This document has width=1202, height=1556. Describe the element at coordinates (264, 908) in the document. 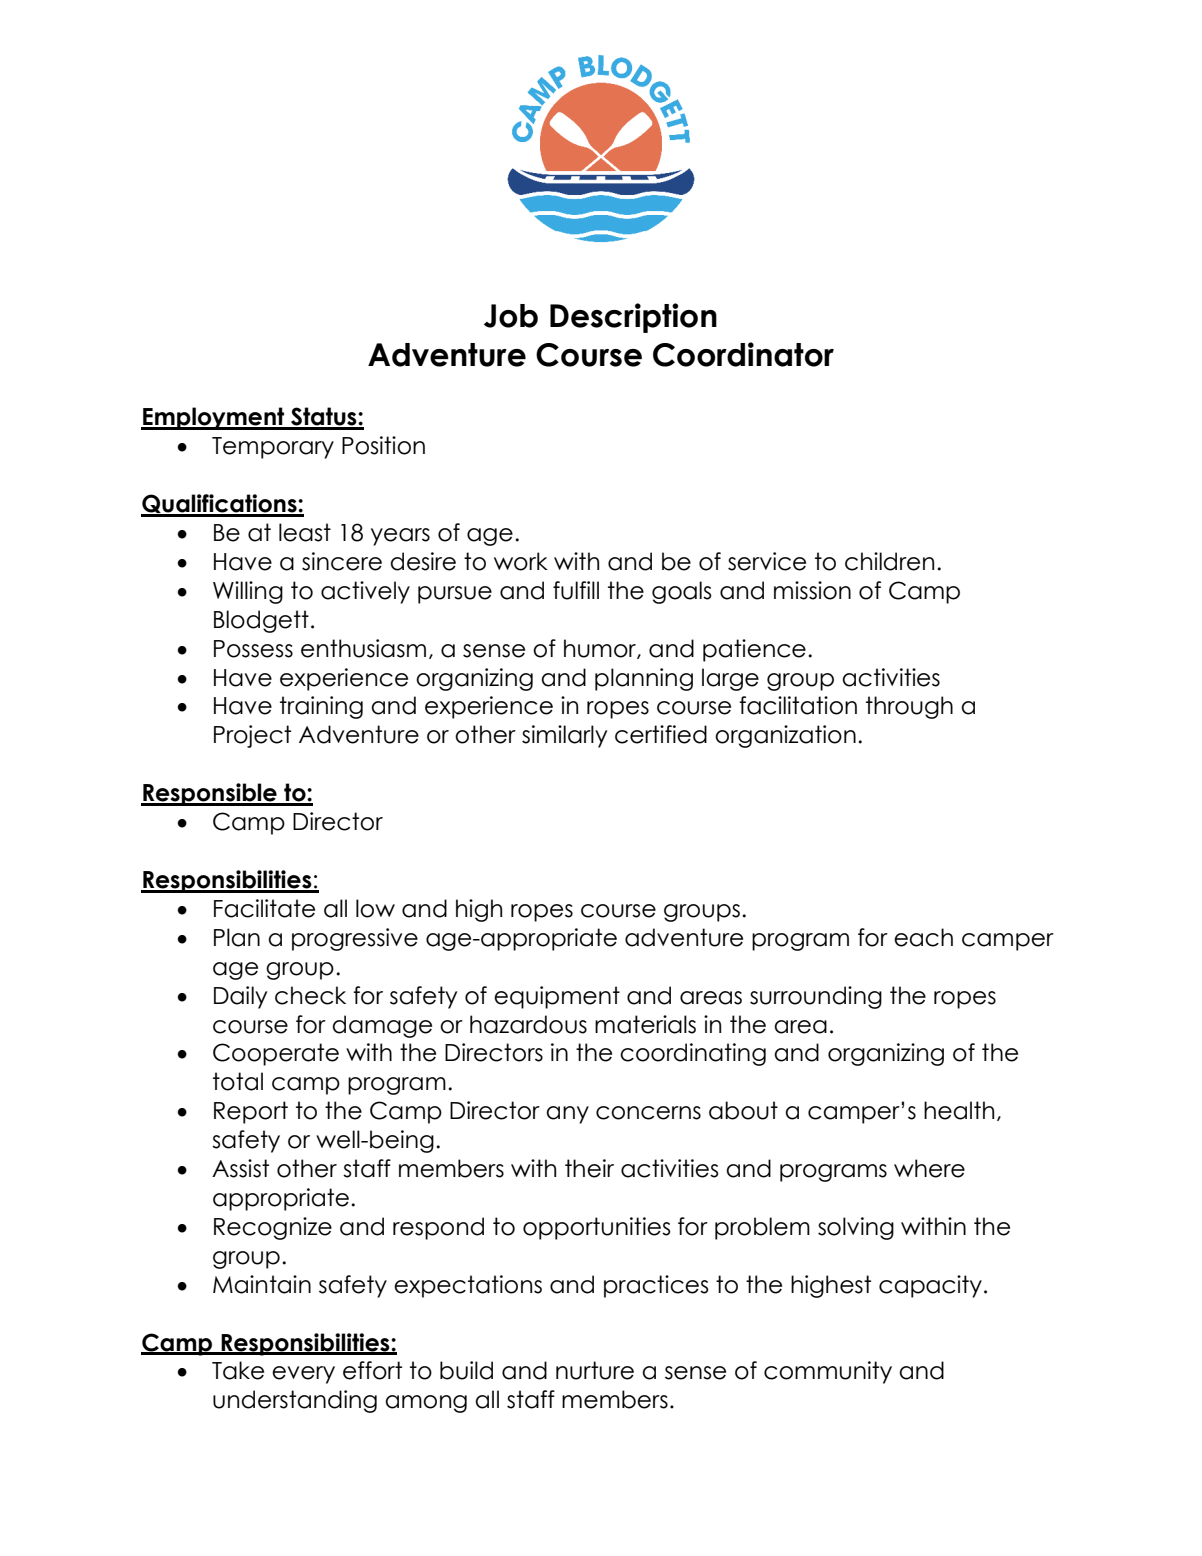

I see `Facilitate` at that location.
